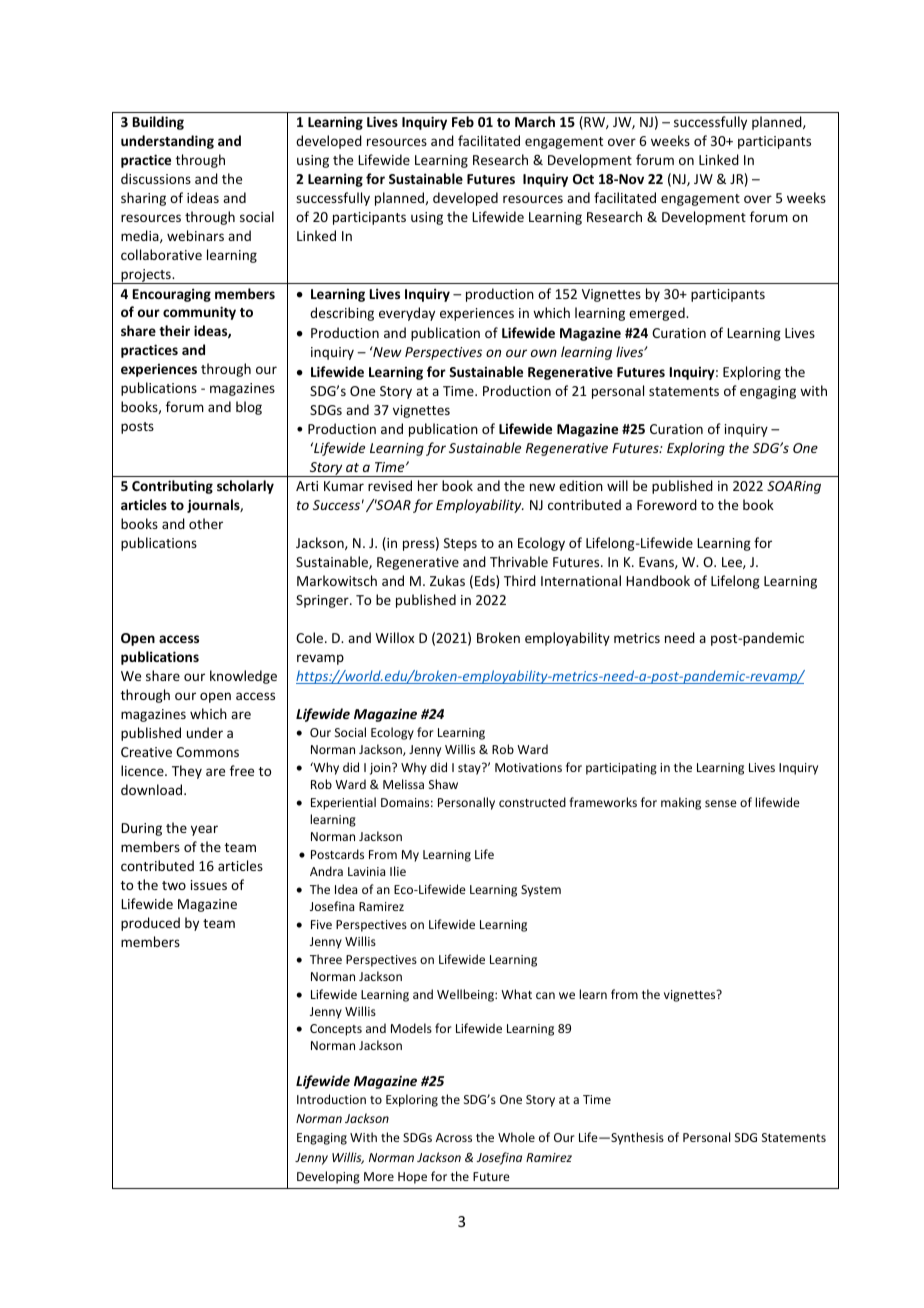 This screenshot has width=924, height=1308. I want to click on Evans, so click(657, 563).
